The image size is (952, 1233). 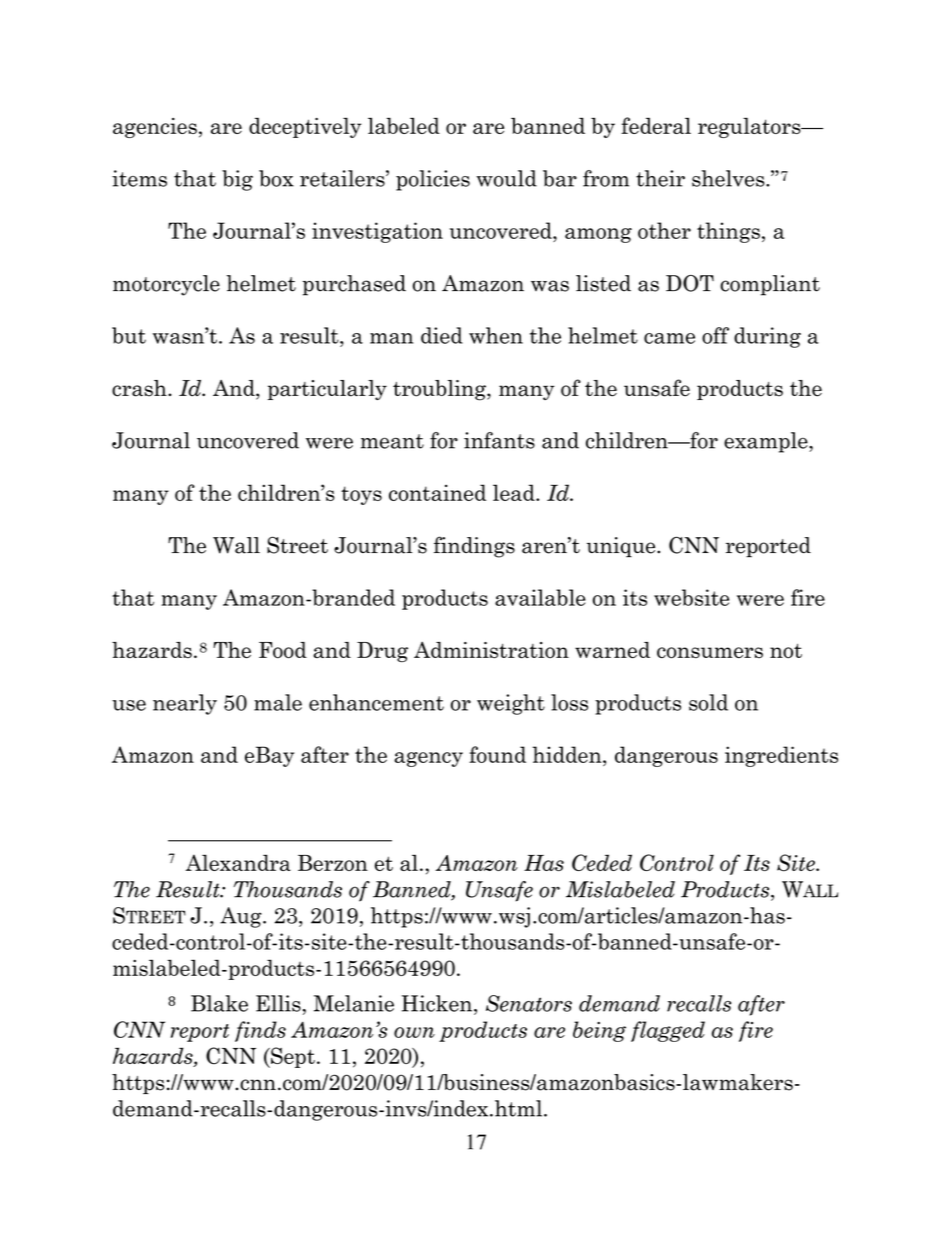 What do you see at coordinates (283, 650) in the image?
I see `Food` at bounding box center [283, 650].
